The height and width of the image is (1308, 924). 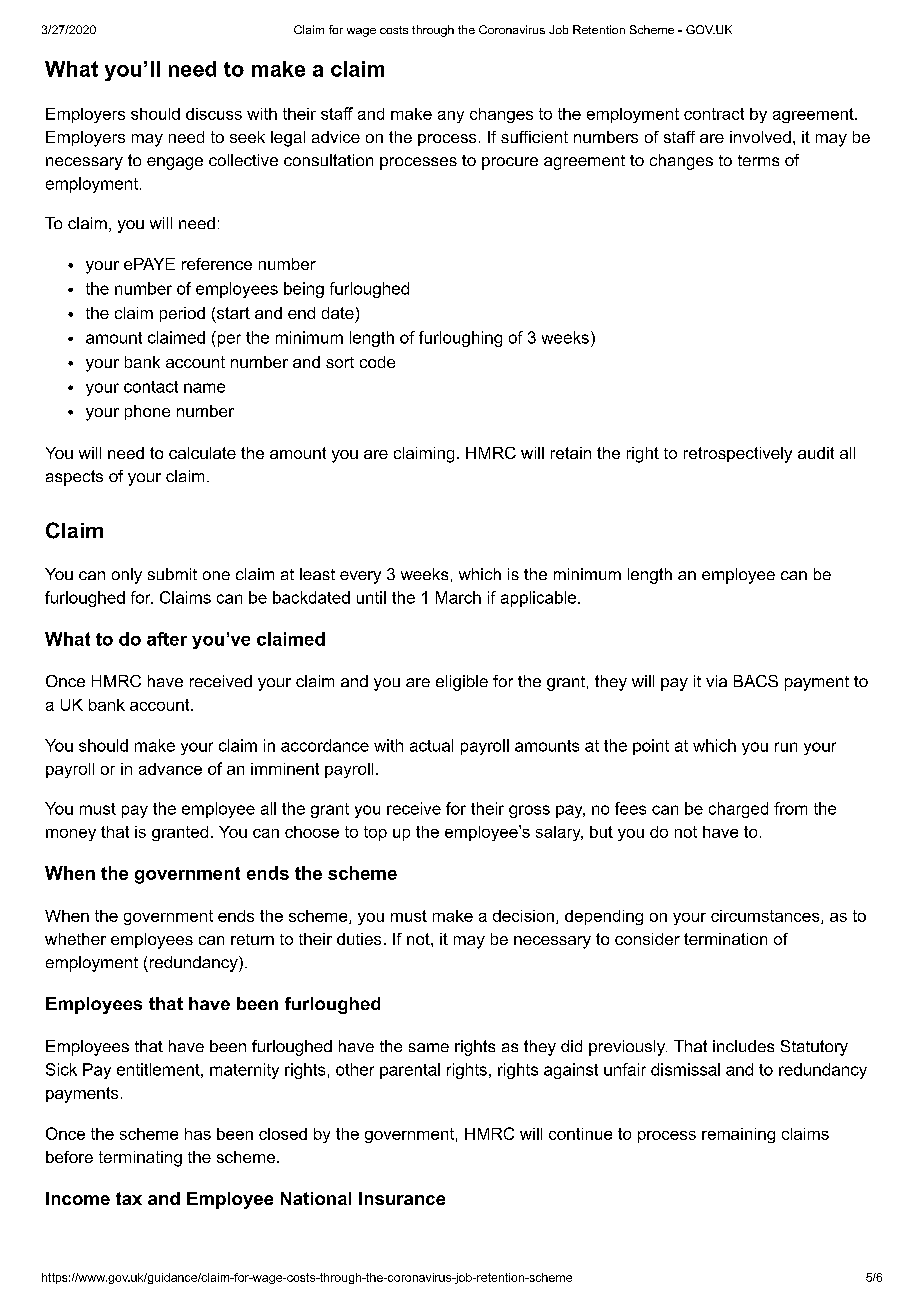 What do you see at coordinates (451, 117) in the image?
I see `any` at bounding box center [451, 117].
